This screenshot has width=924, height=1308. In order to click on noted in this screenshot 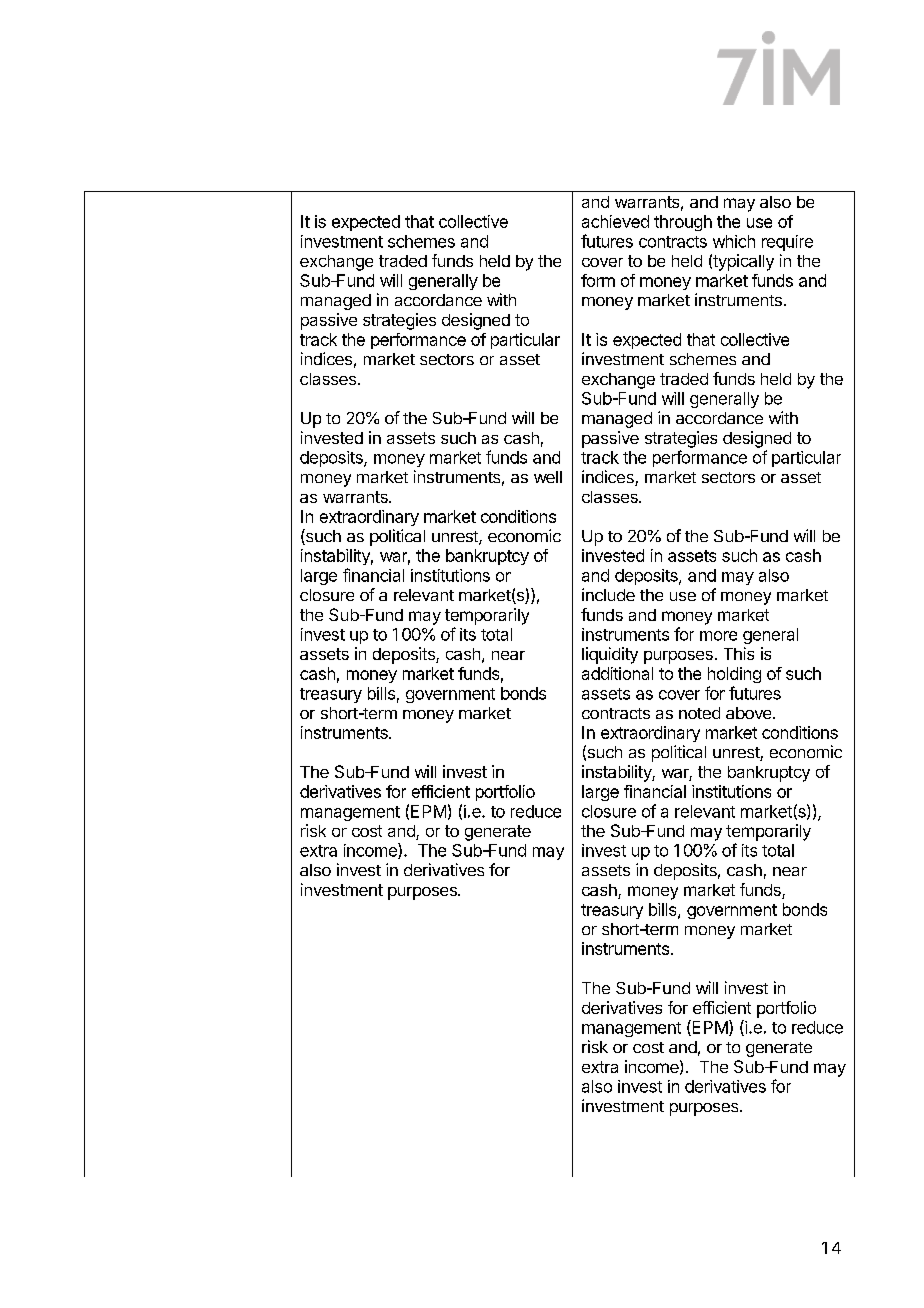, I will do `click(699, 713)`.
